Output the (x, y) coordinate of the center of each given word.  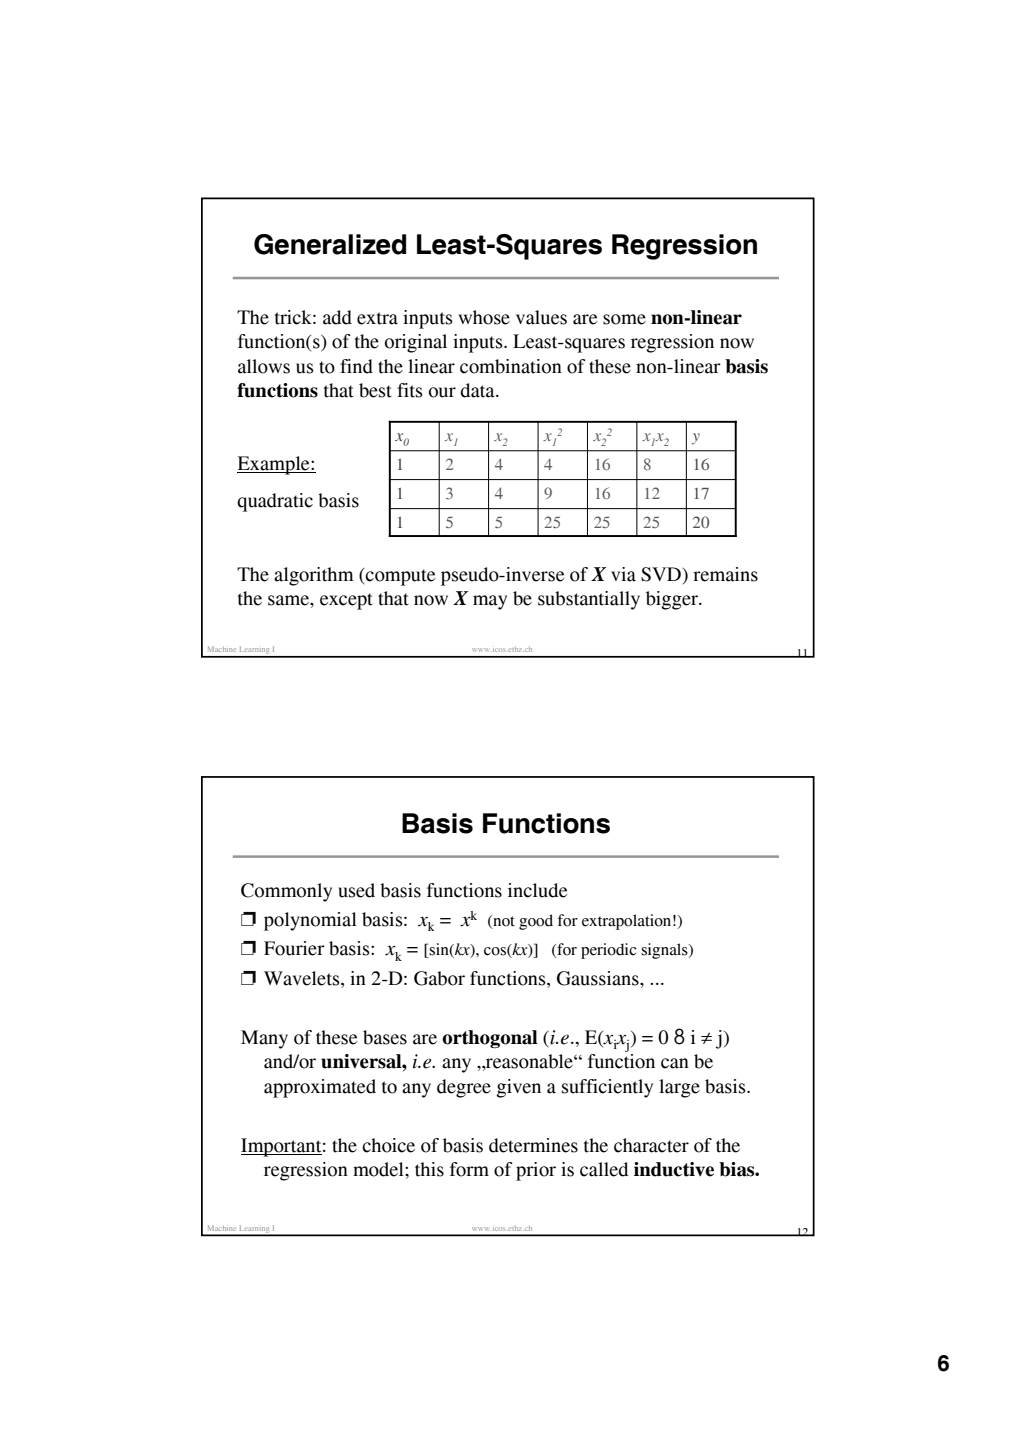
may (490, 602)
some (624, 319)
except (346, 601)
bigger (673, 600)
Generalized (330, 244)
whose (484, 317)
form (469, 1169)
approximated (320, 1088)
